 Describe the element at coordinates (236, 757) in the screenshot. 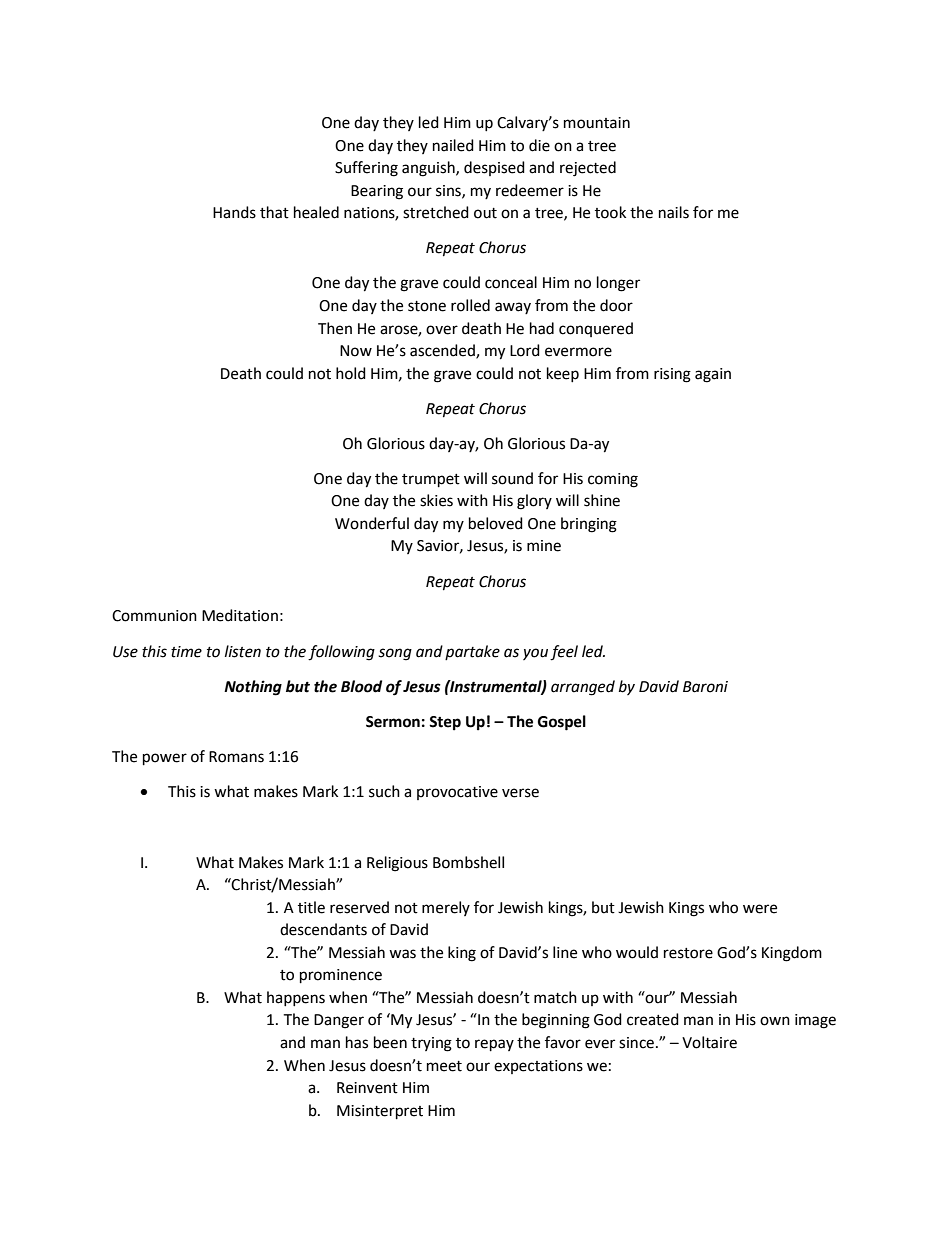

I see `Romans` at that location.
